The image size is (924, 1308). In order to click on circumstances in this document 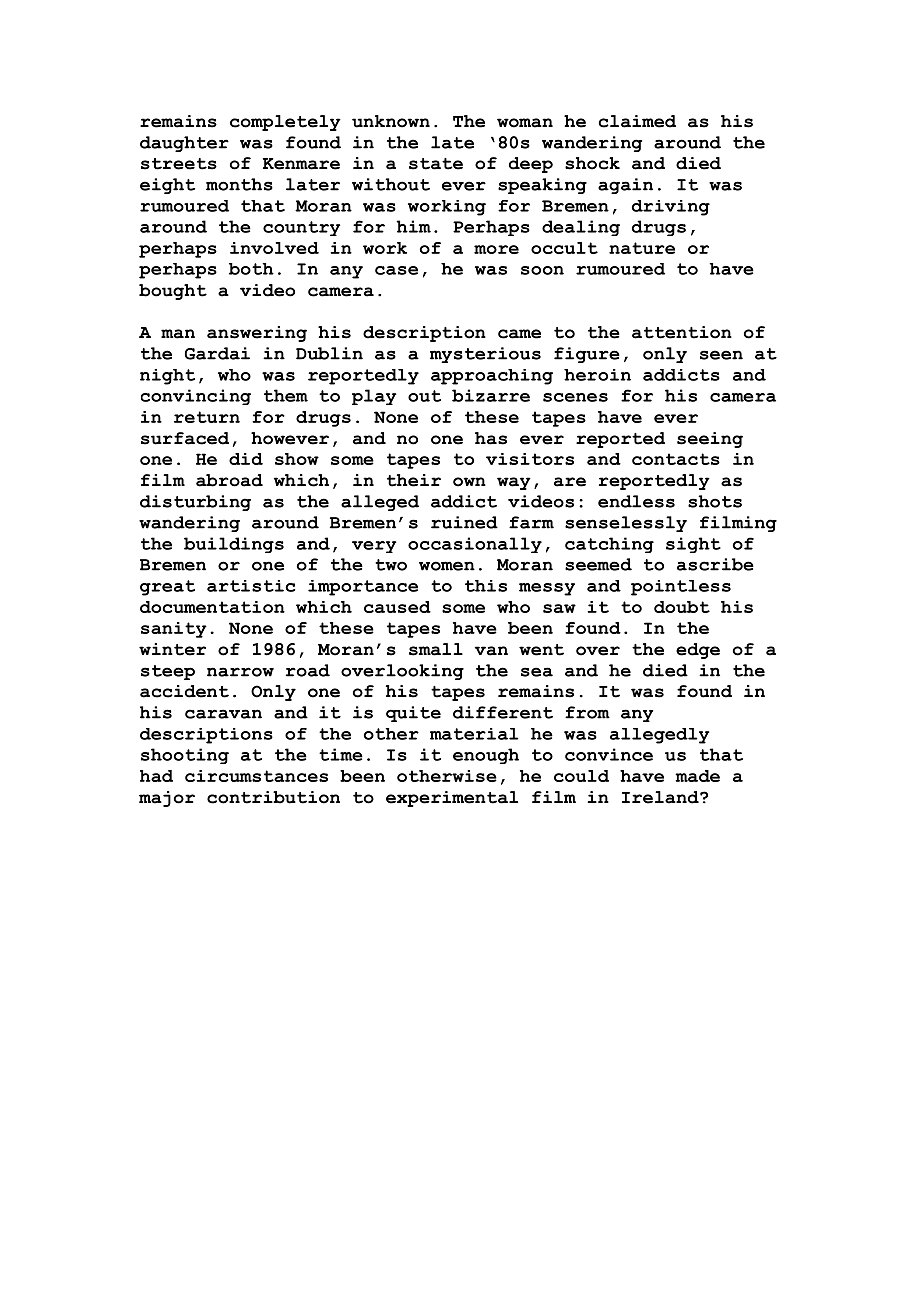, I will do `click(256, 776)`.
